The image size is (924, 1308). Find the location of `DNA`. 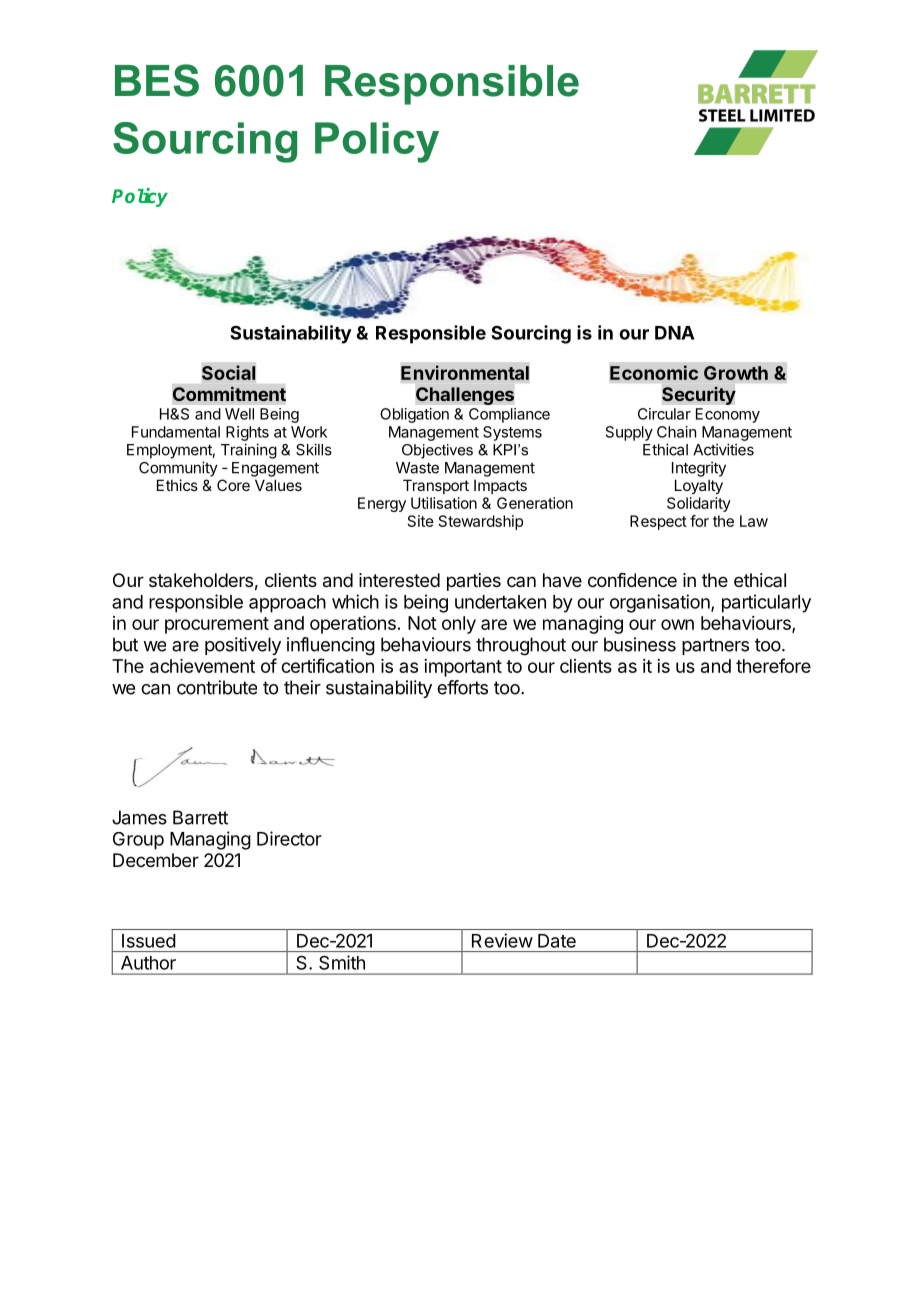

DNA is located at coordinates (674, 333).
